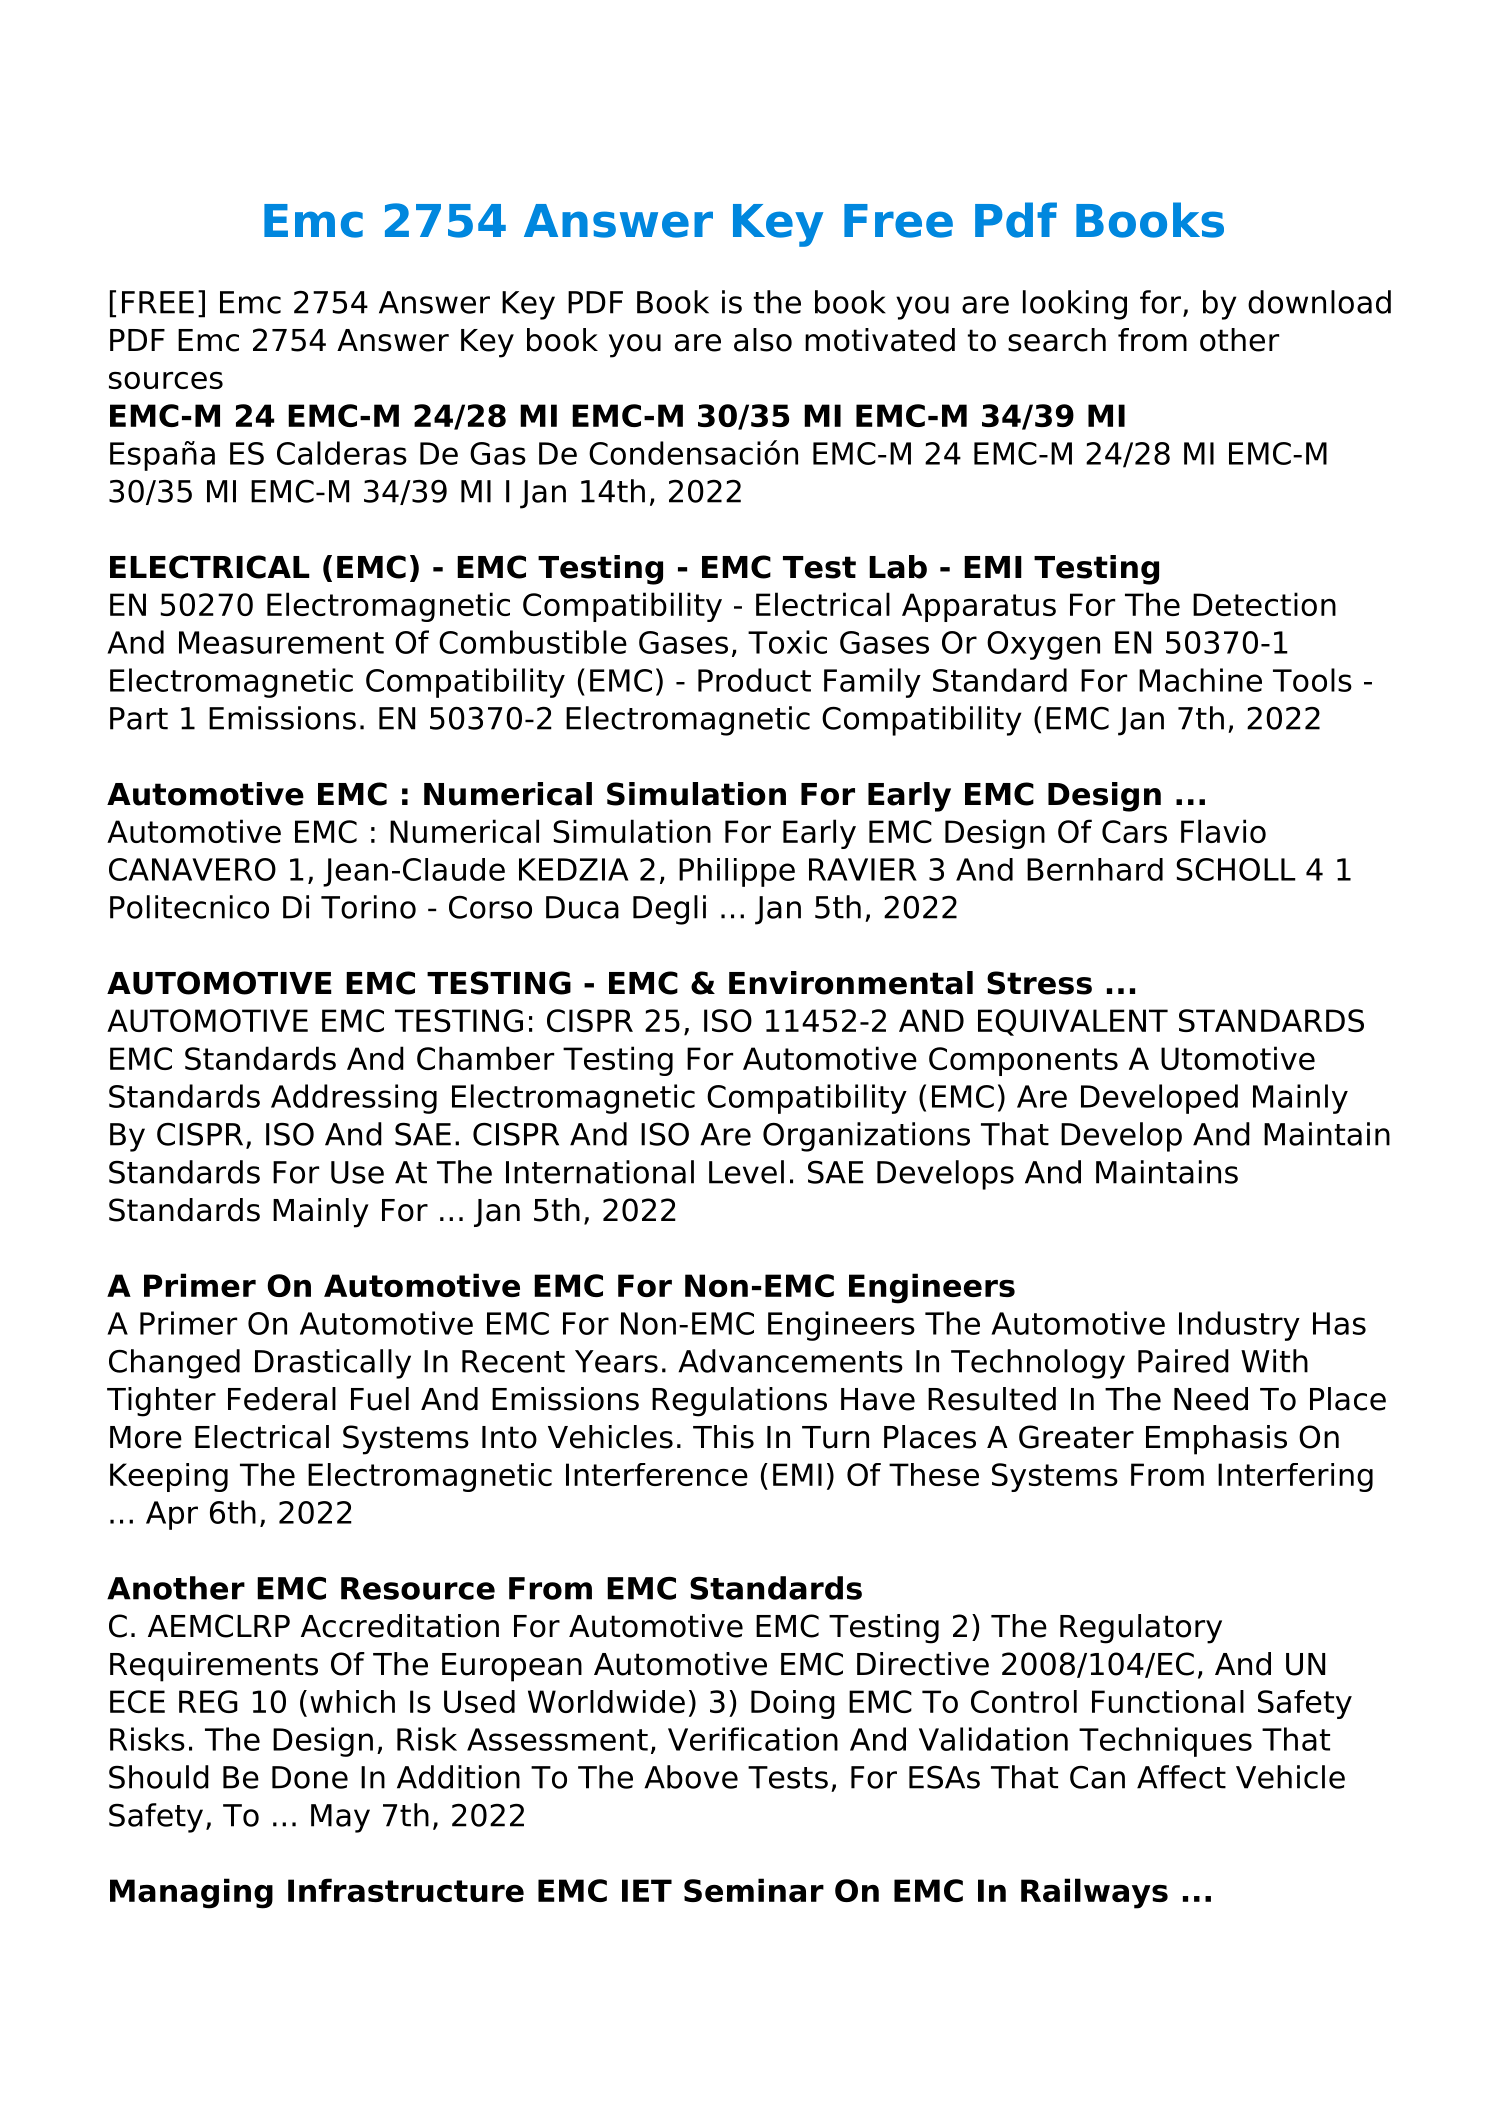 This screenshot has height=2123, width=1501. I want to click on also, so click(763, 340).
